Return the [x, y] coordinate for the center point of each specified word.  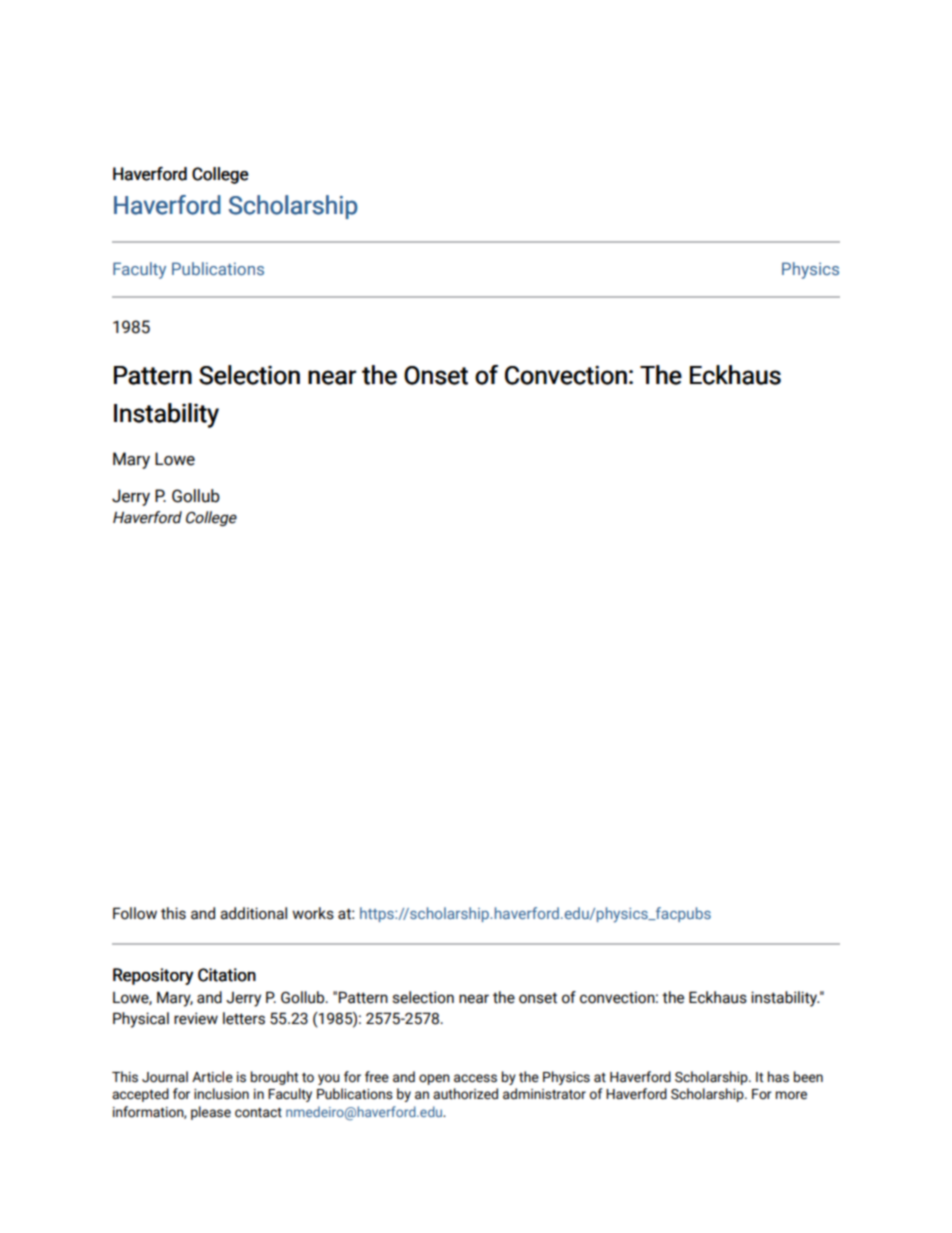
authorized [465, 1094]
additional [253, 913]
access [475, 1078]
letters [244, 1018]
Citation [227, 975]
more [791, 1095]
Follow [135, 913]
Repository [153, 976]
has [778, 1077]
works [313, 913]
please [211, 1113]
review [196, 1018]
